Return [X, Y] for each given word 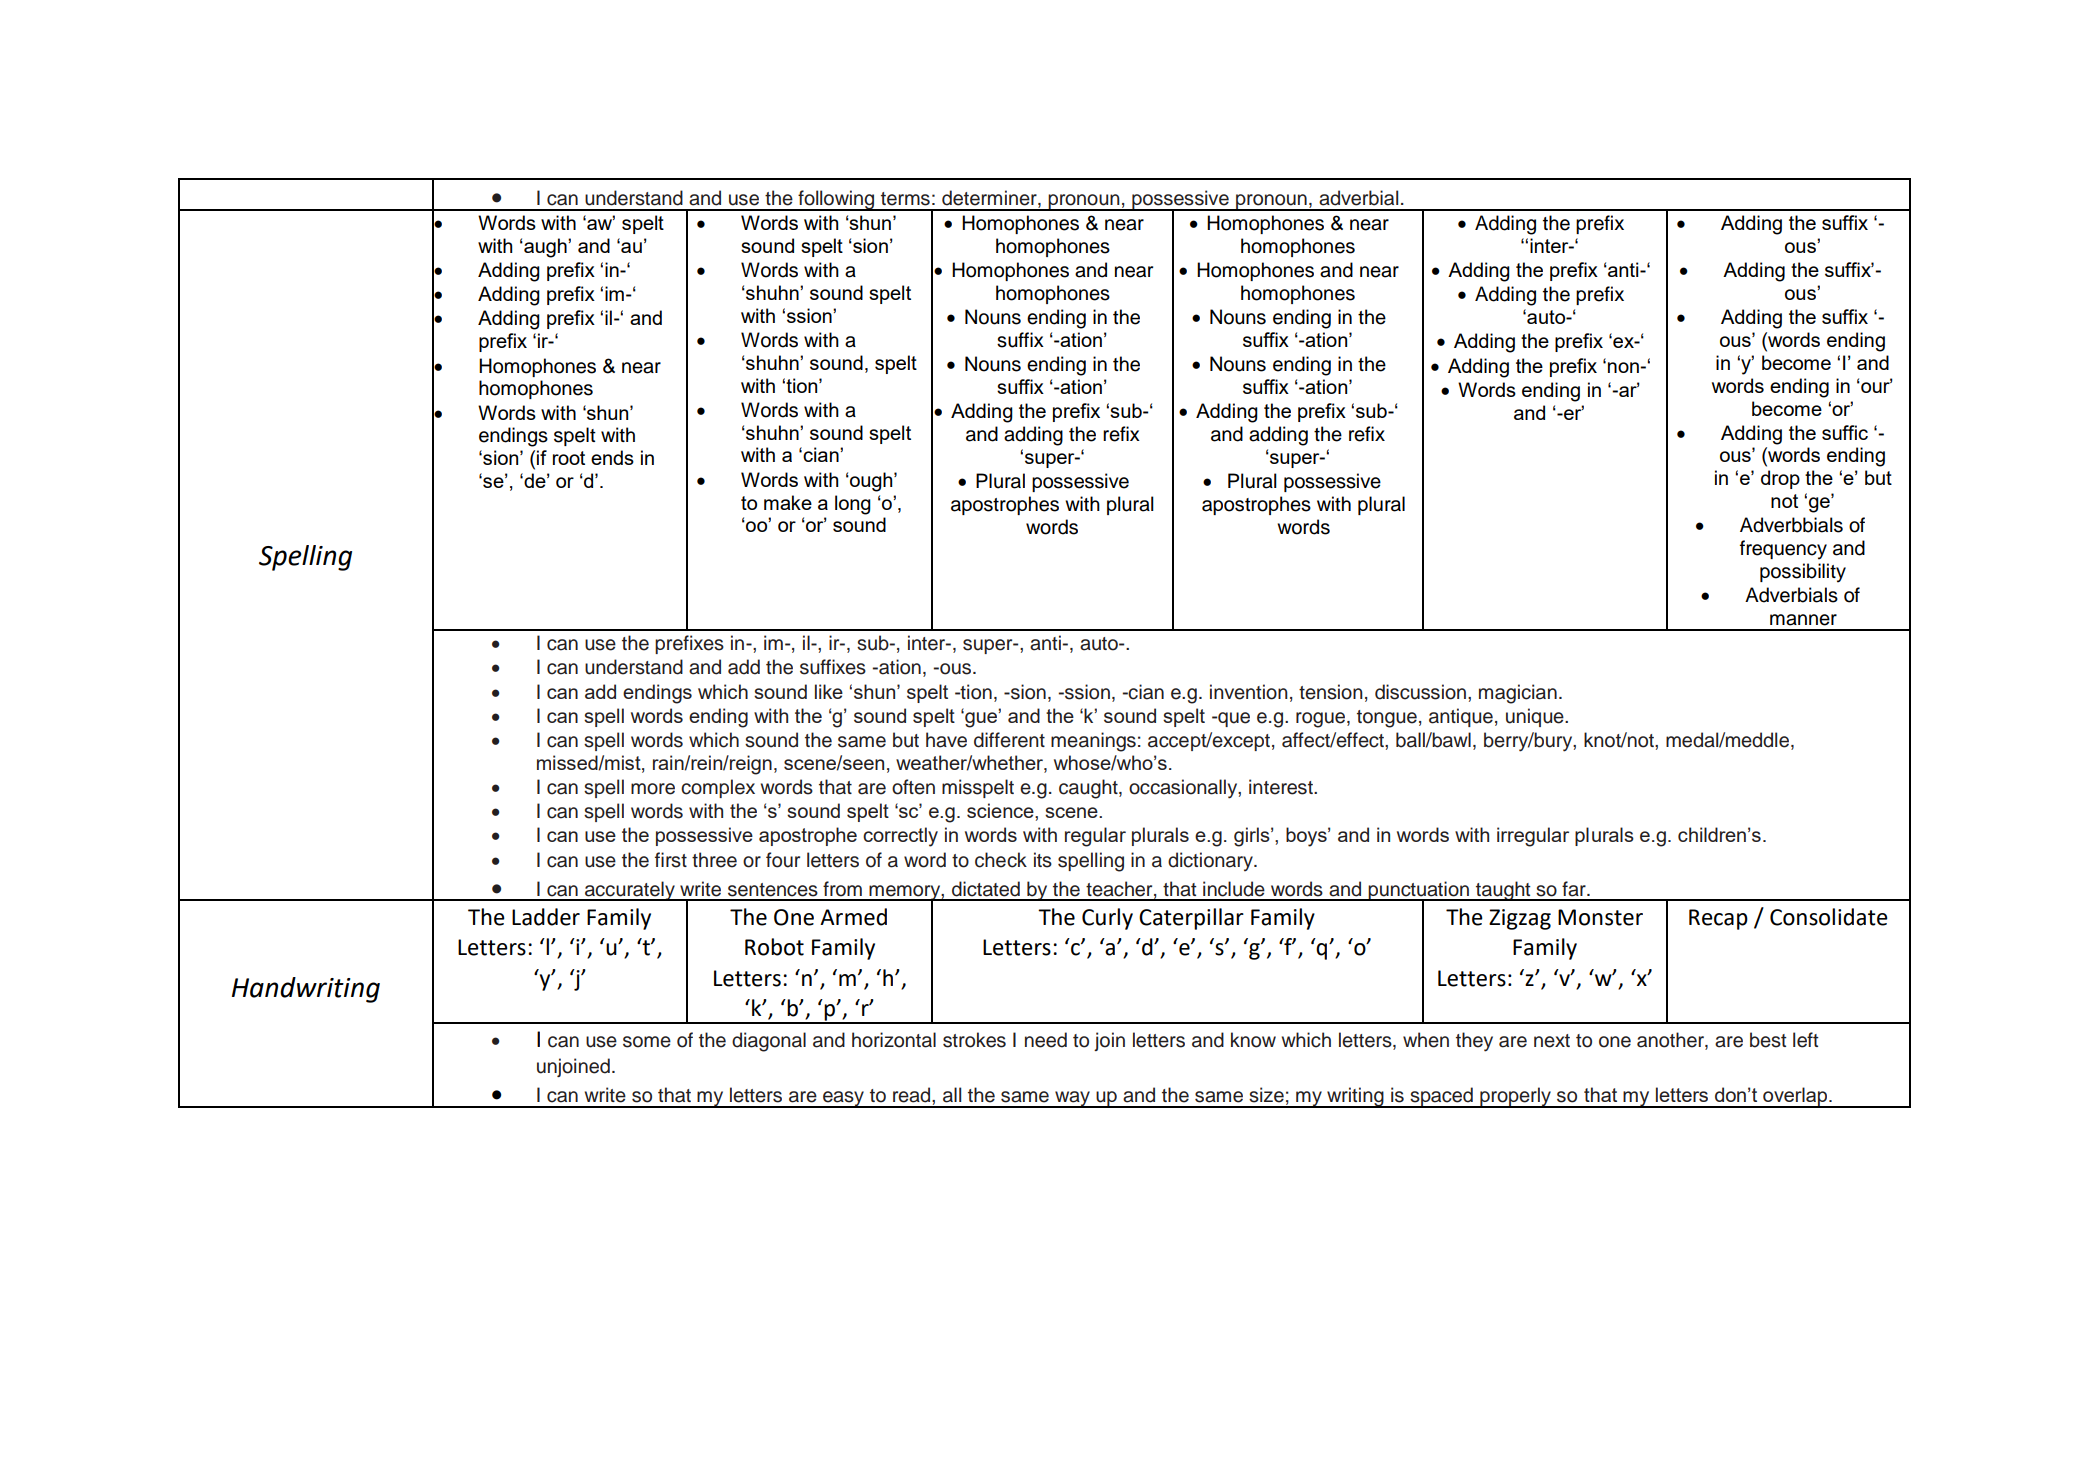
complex [718, 788]
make [788, 502]
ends [612, 457]
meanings [1093, 742]
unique [1536, 717]
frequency [1783, 550]
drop [1780, 479]
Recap [1718, 919]
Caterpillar [1191, 919]
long [853, 505]
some [647, 1042]
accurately [630, 891]
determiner [990, 199]
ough [871, 482]
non [1624, 367]
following [836, 200]
